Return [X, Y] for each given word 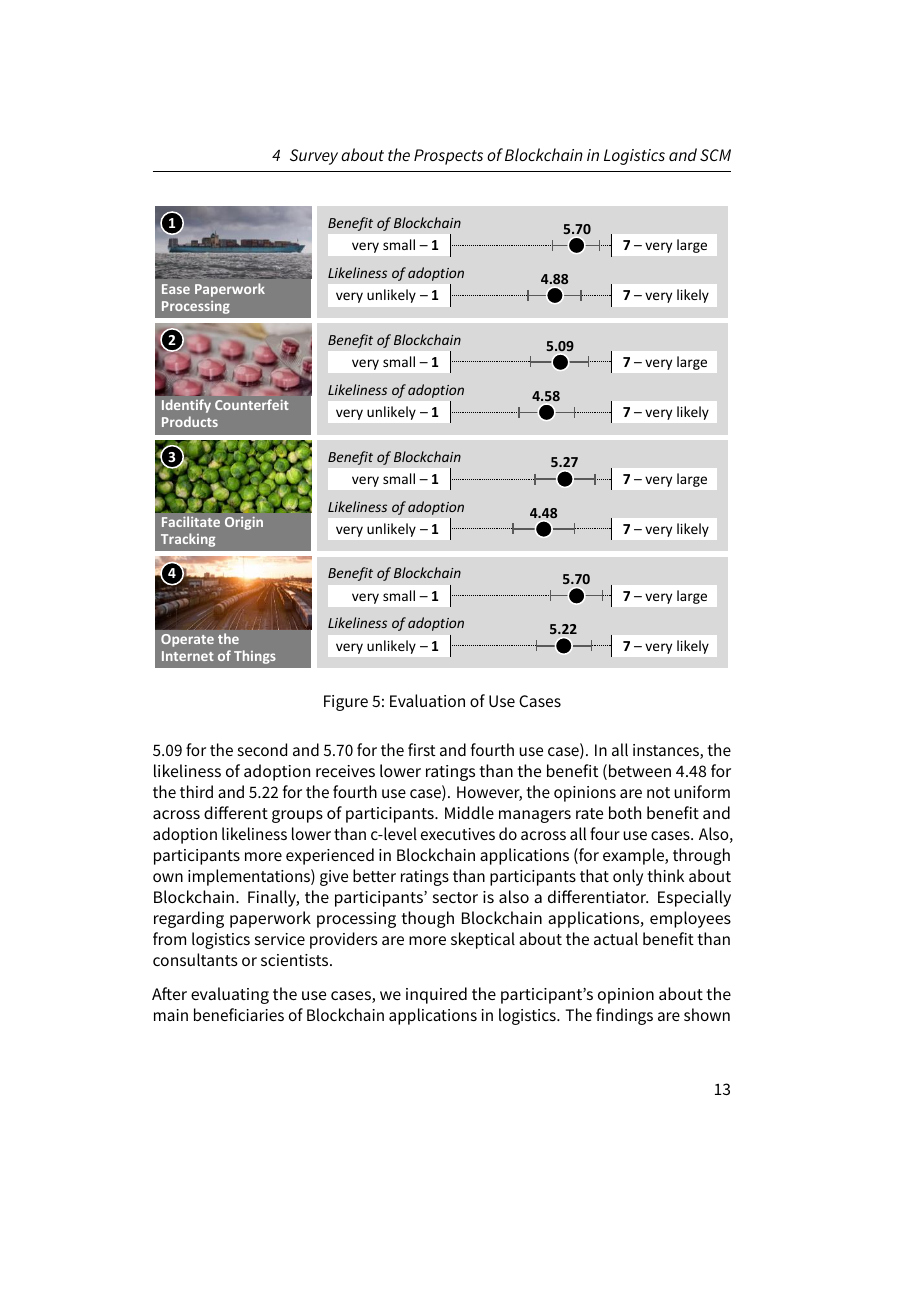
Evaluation [427, 700]
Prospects [448, 157]
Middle [469, 812]
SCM [715, 155]
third [196, 791]
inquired [436, 995]
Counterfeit [252, 404]
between [640, 770]
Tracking [188, 540]
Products [190, 421]
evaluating [230, 995]
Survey [314, 157]
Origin [244, 523]
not [658, 792]
